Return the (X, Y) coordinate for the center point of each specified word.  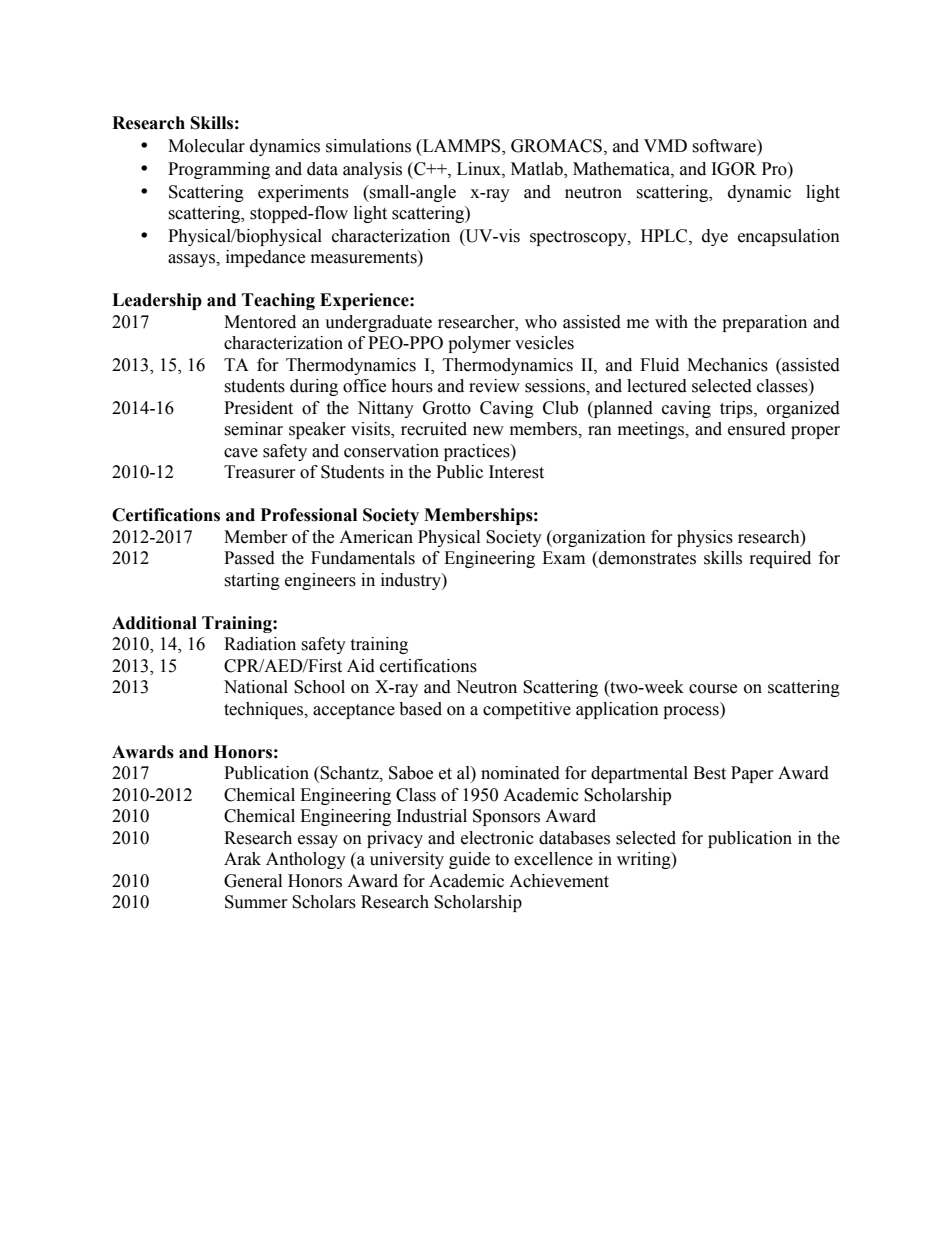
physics (705, 538)
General (253, 881)
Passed (249, 558)
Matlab (538, 170)
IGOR (734, 169)
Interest (516, 472)
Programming (219, 170)
